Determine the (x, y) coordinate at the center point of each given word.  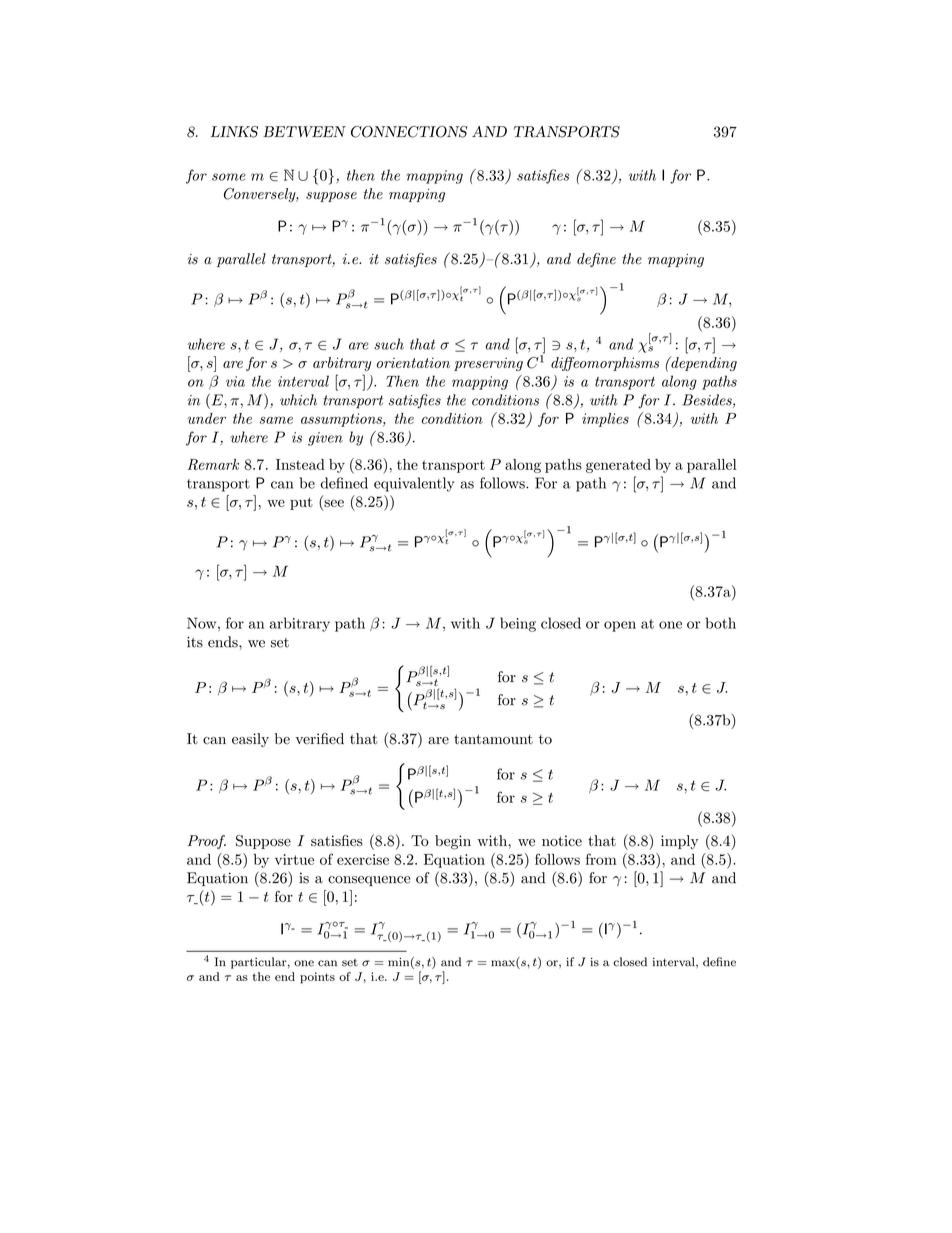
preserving (488, 364)
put (301, 503)
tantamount (493, 739)
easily (250, 740)
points (317, 978)
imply (679, 842)
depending (703, 363)
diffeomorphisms (605, 364)
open (620, 626)
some (228, 177)
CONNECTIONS (409, 132)
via (235, 381)
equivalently (414, 484)
